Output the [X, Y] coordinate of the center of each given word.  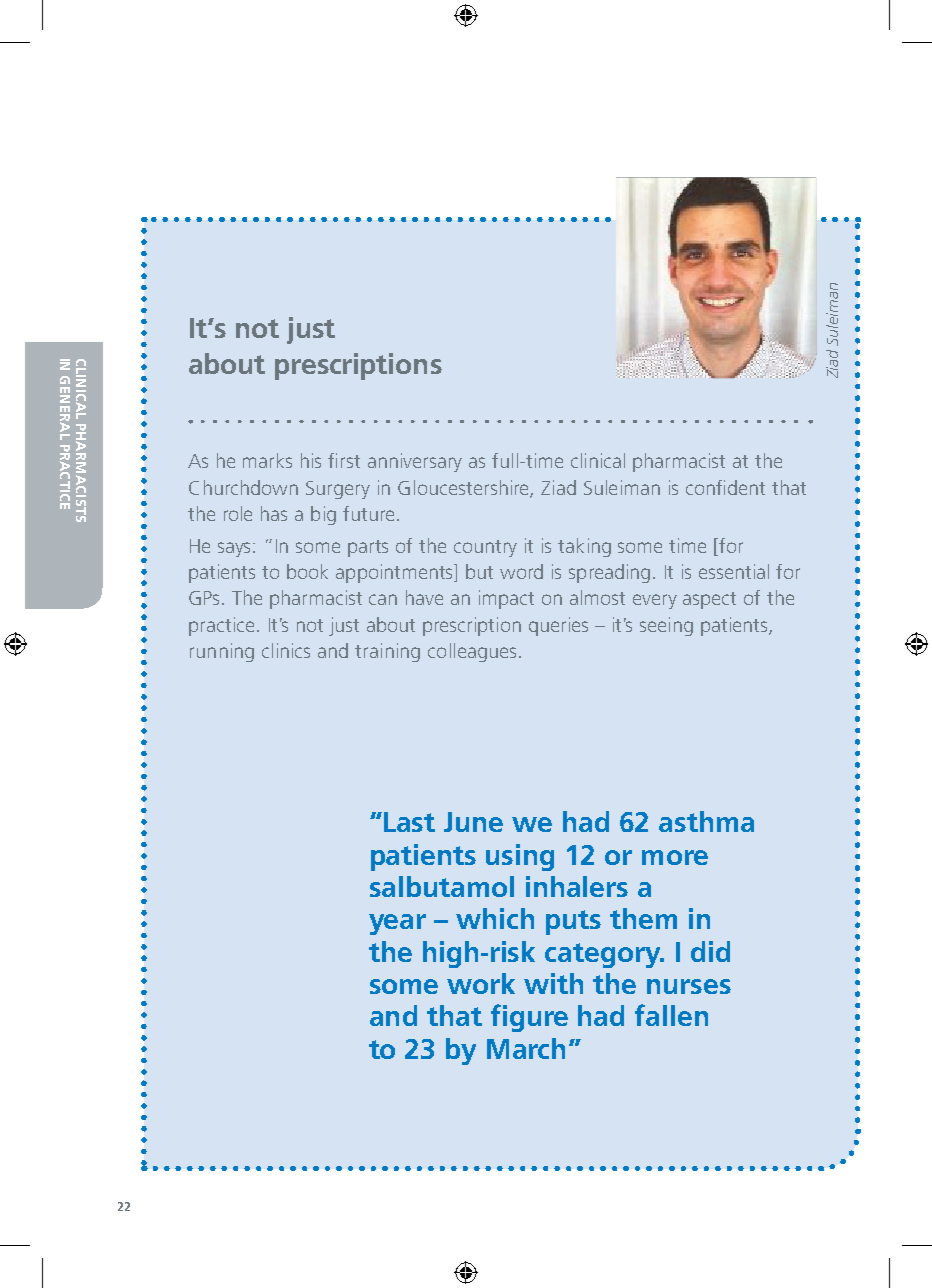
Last [409, 822]
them [643, 918]
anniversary [415, 462]
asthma [706, 821]
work [481, 983]
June [473, 822]
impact [506, 599]
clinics [286, 650]
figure [529, 1018]
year [397, 924]
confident [725, 487]
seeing [666, 626]
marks [267, 460]
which [495, 918]
